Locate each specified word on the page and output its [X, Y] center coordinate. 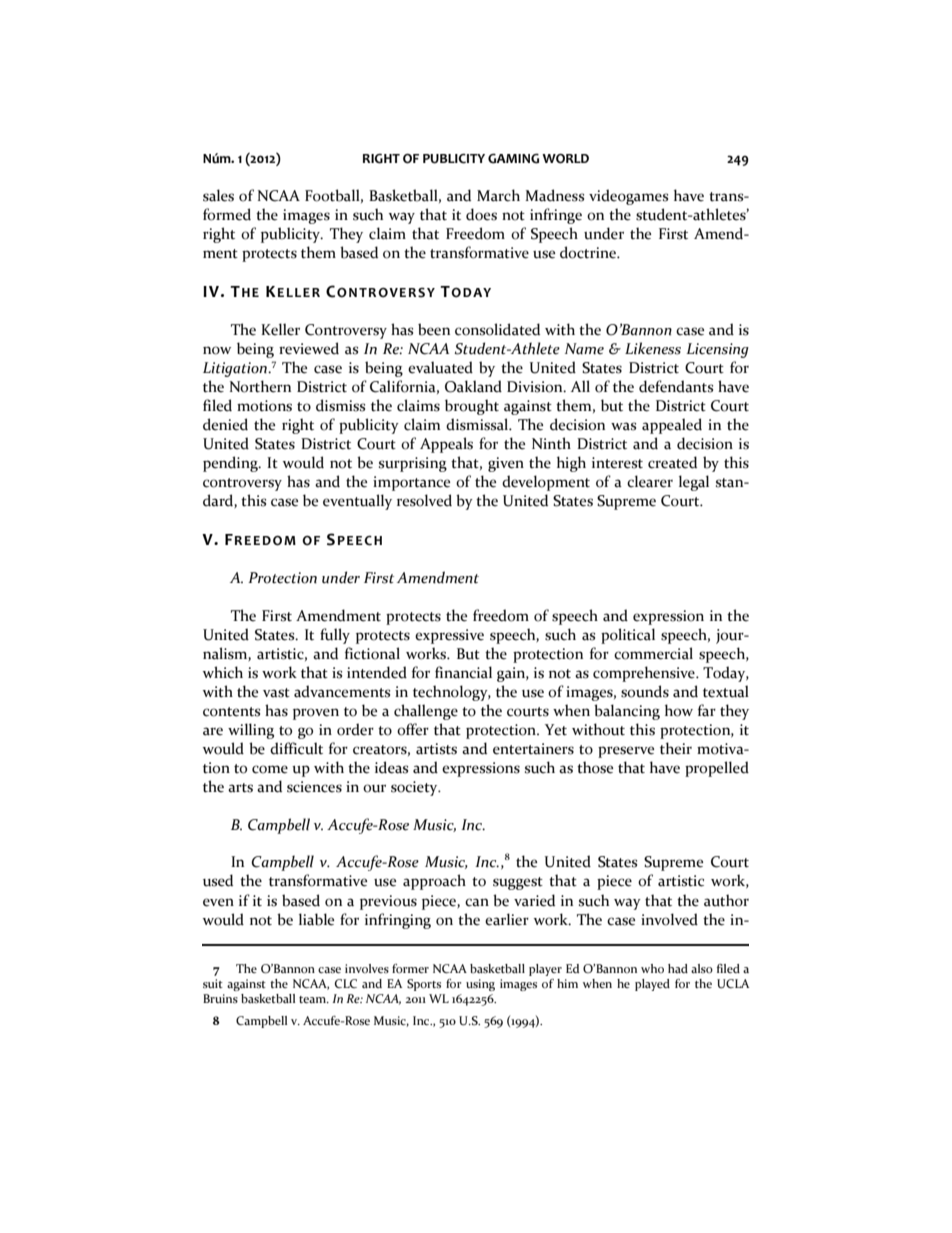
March [498, 195]
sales [218, 195]
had [678, 968]
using [480, 985]
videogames [628, 197]
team [314, 999]
